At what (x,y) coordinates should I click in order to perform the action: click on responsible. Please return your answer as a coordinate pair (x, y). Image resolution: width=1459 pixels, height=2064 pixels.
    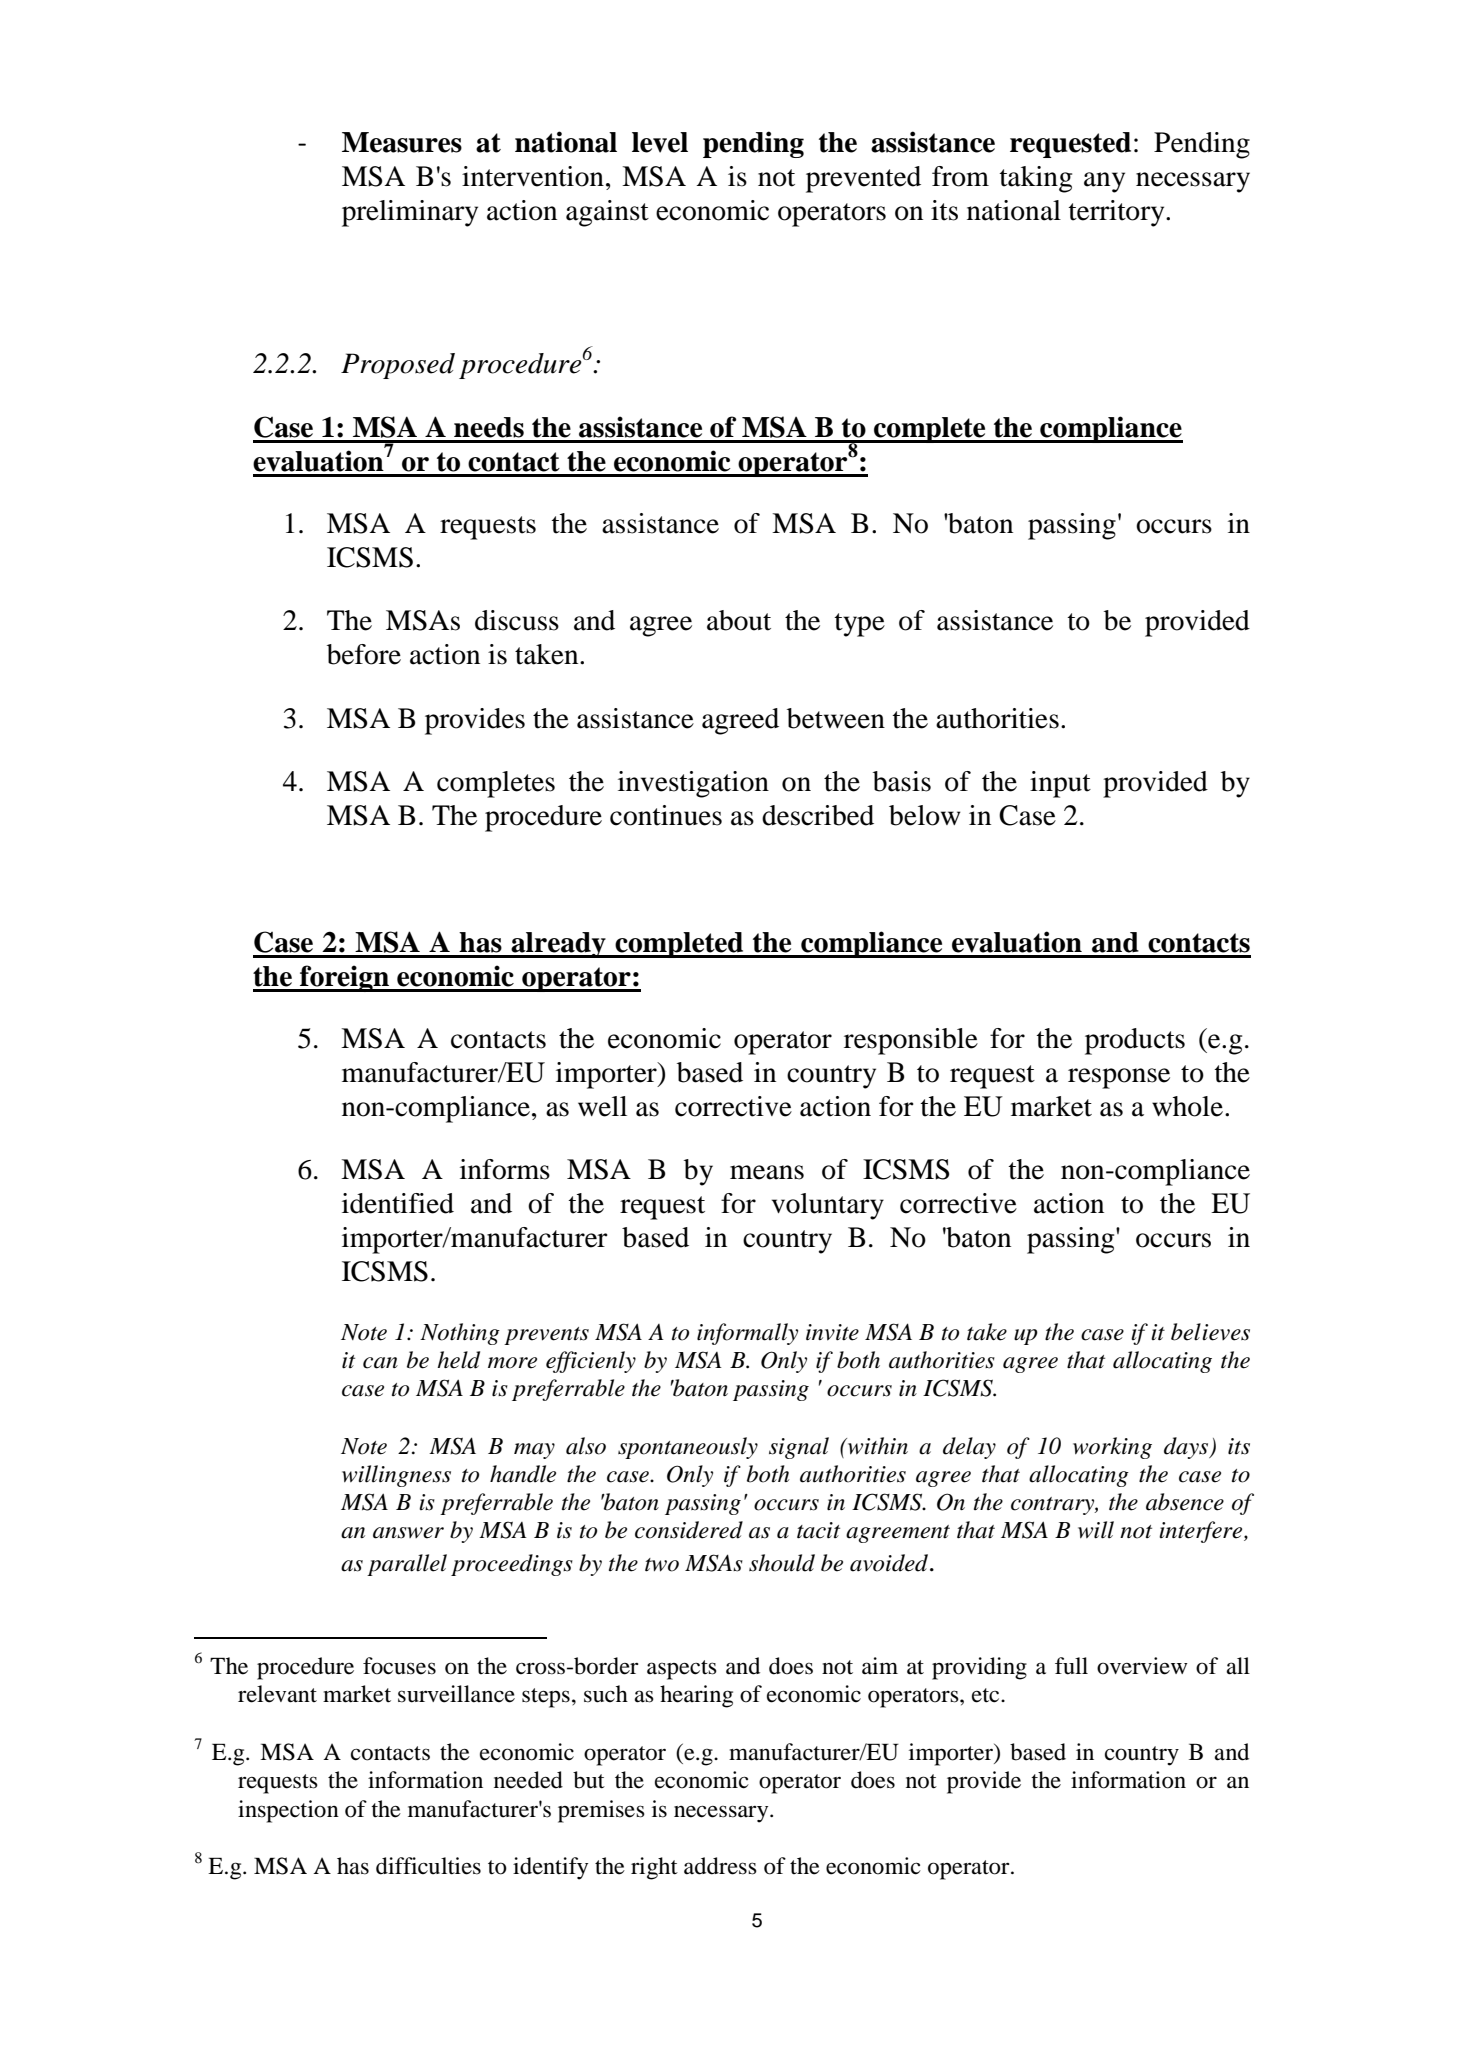
    Looking at the image, I should click on (911, 1041).
